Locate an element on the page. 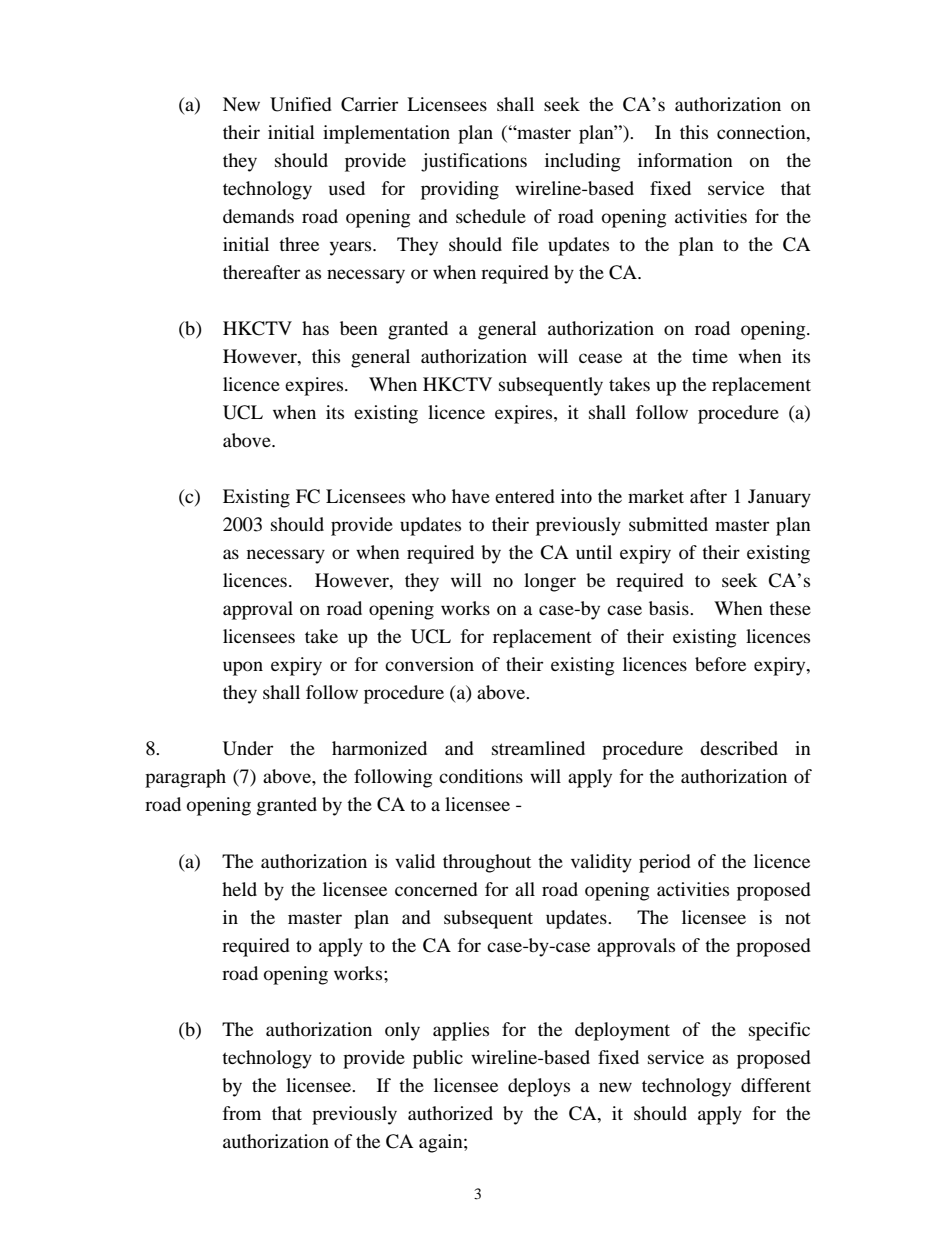 This image has height=1233, width=952. justifications is located at coordinates (474, 162).
